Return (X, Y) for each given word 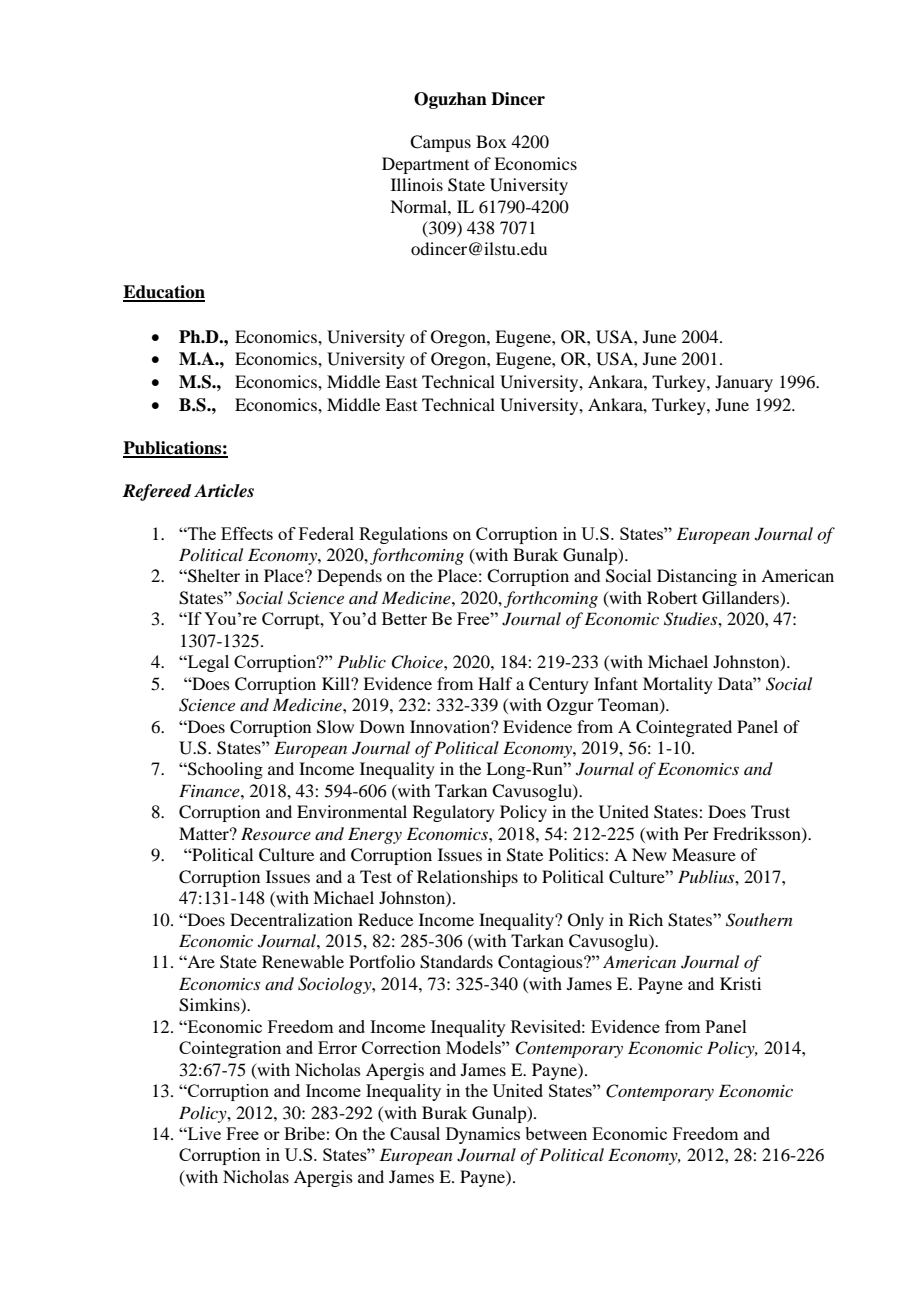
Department (425, 165)
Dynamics (483, 1135)
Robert (672, 597)
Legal (207, 663)
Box (491, 141)
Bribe (304, 1133)
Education (164, 293)
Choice (418, 662)
